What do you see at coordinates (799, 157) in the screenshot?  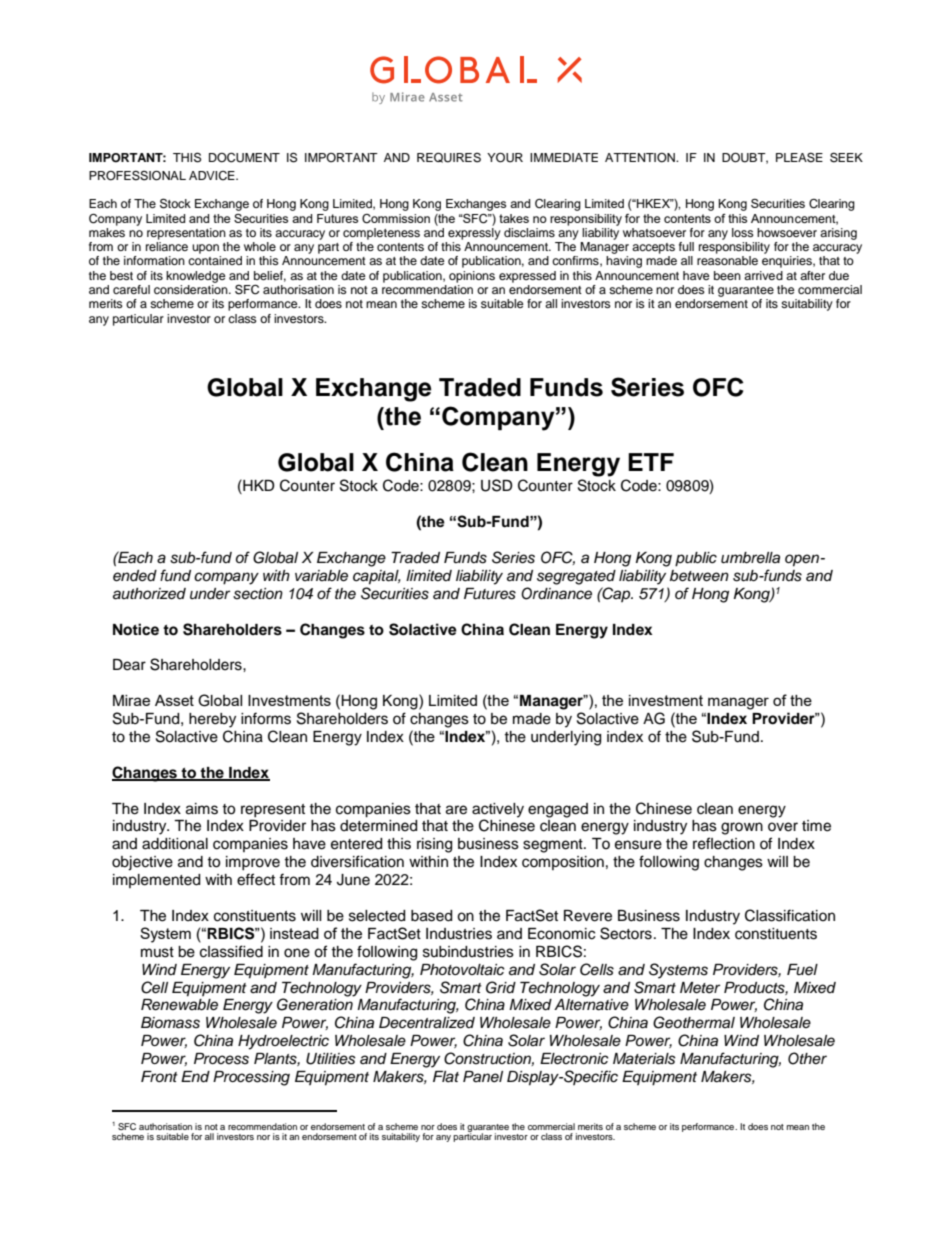 I see `PLEASE` at bounding box center [799, 157].
